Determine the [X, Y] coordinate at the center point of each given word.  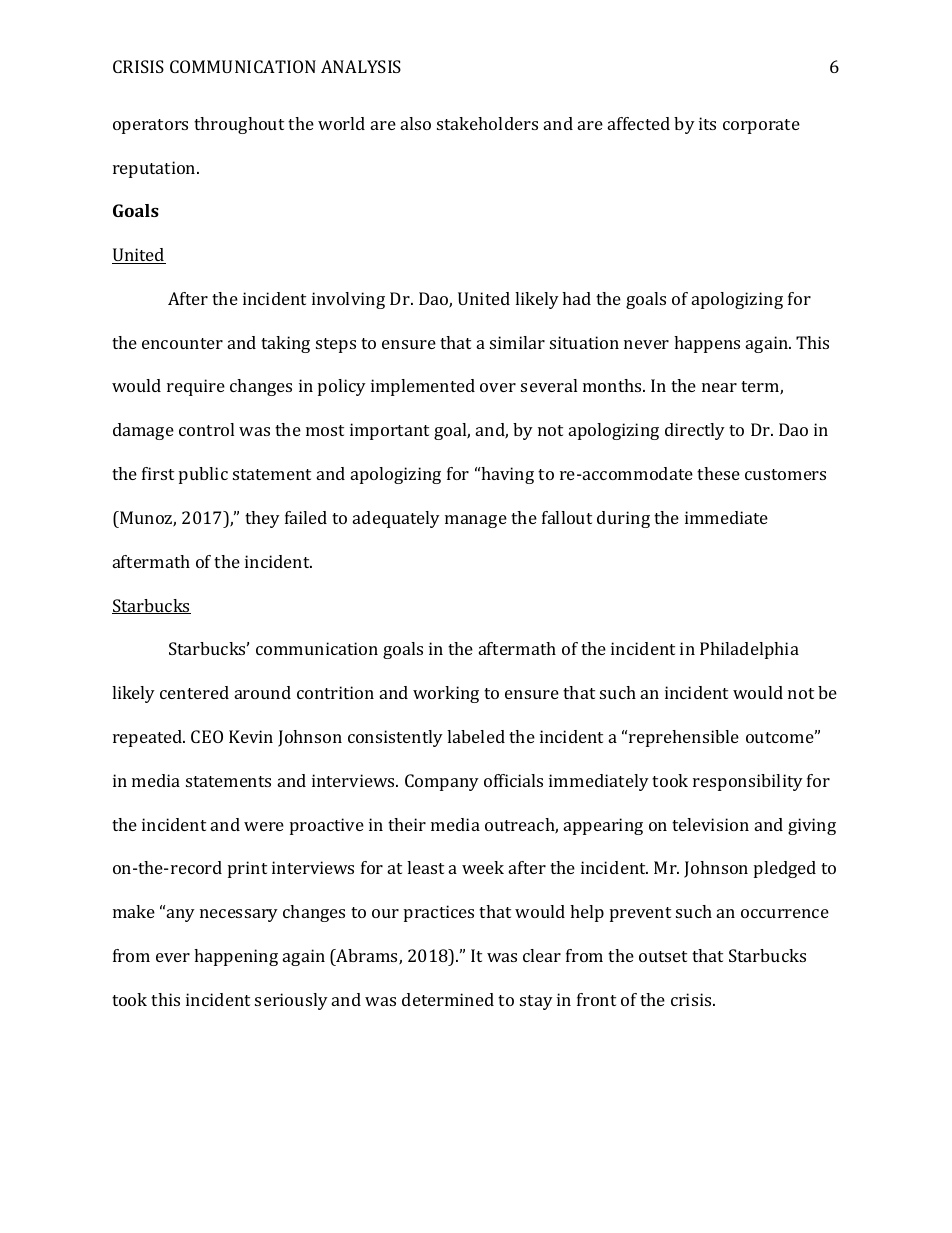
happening [236, 957]
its [707, 123]
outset [663, 956]
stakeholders [487, 123]
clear [542, 955]
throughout [239, 125]
